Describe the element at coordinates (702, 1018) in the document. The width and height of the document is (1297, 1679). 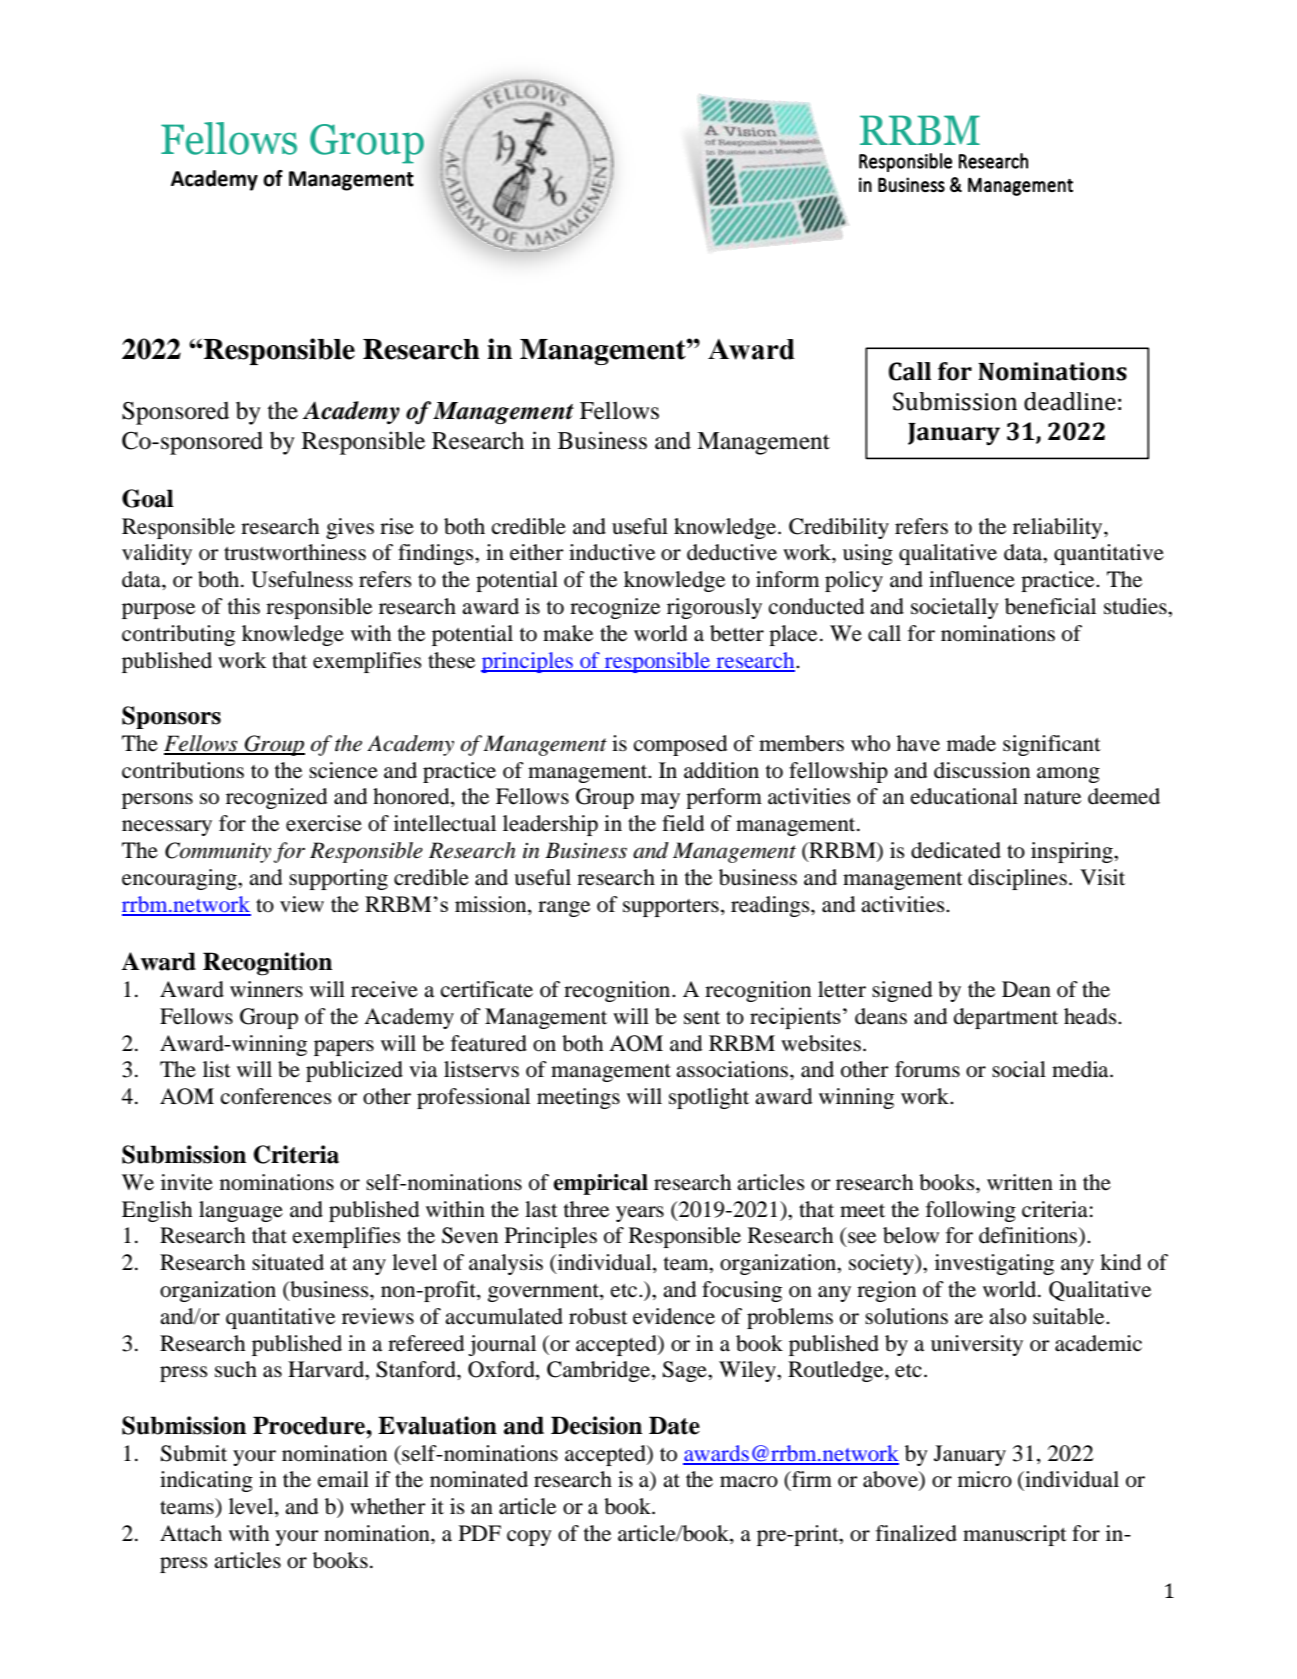
I see `sent` at that location.
